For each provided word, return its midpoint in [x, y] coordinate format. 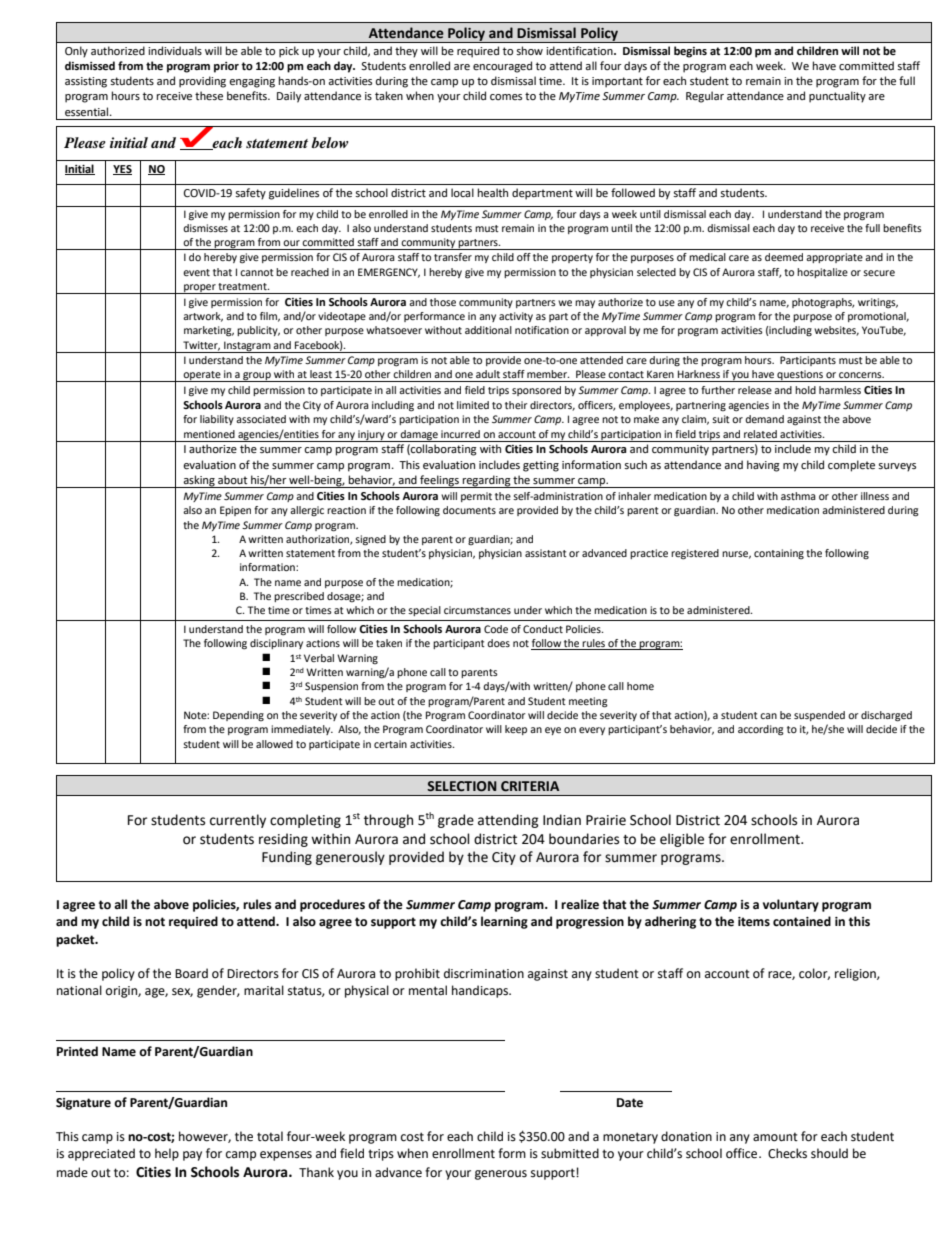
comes [506, 97]
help [167, 1154]
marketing [209, 331]
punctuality [837, 97]
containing [779, 554]
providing [202, 82]
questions [800, 376]
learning [504, 922]
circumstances [477, 610]
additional [488, 330]
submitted [570, 1153]
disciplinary [276, 644]
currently [238, 821]
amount [775, 1137]
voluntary [791, 905]
